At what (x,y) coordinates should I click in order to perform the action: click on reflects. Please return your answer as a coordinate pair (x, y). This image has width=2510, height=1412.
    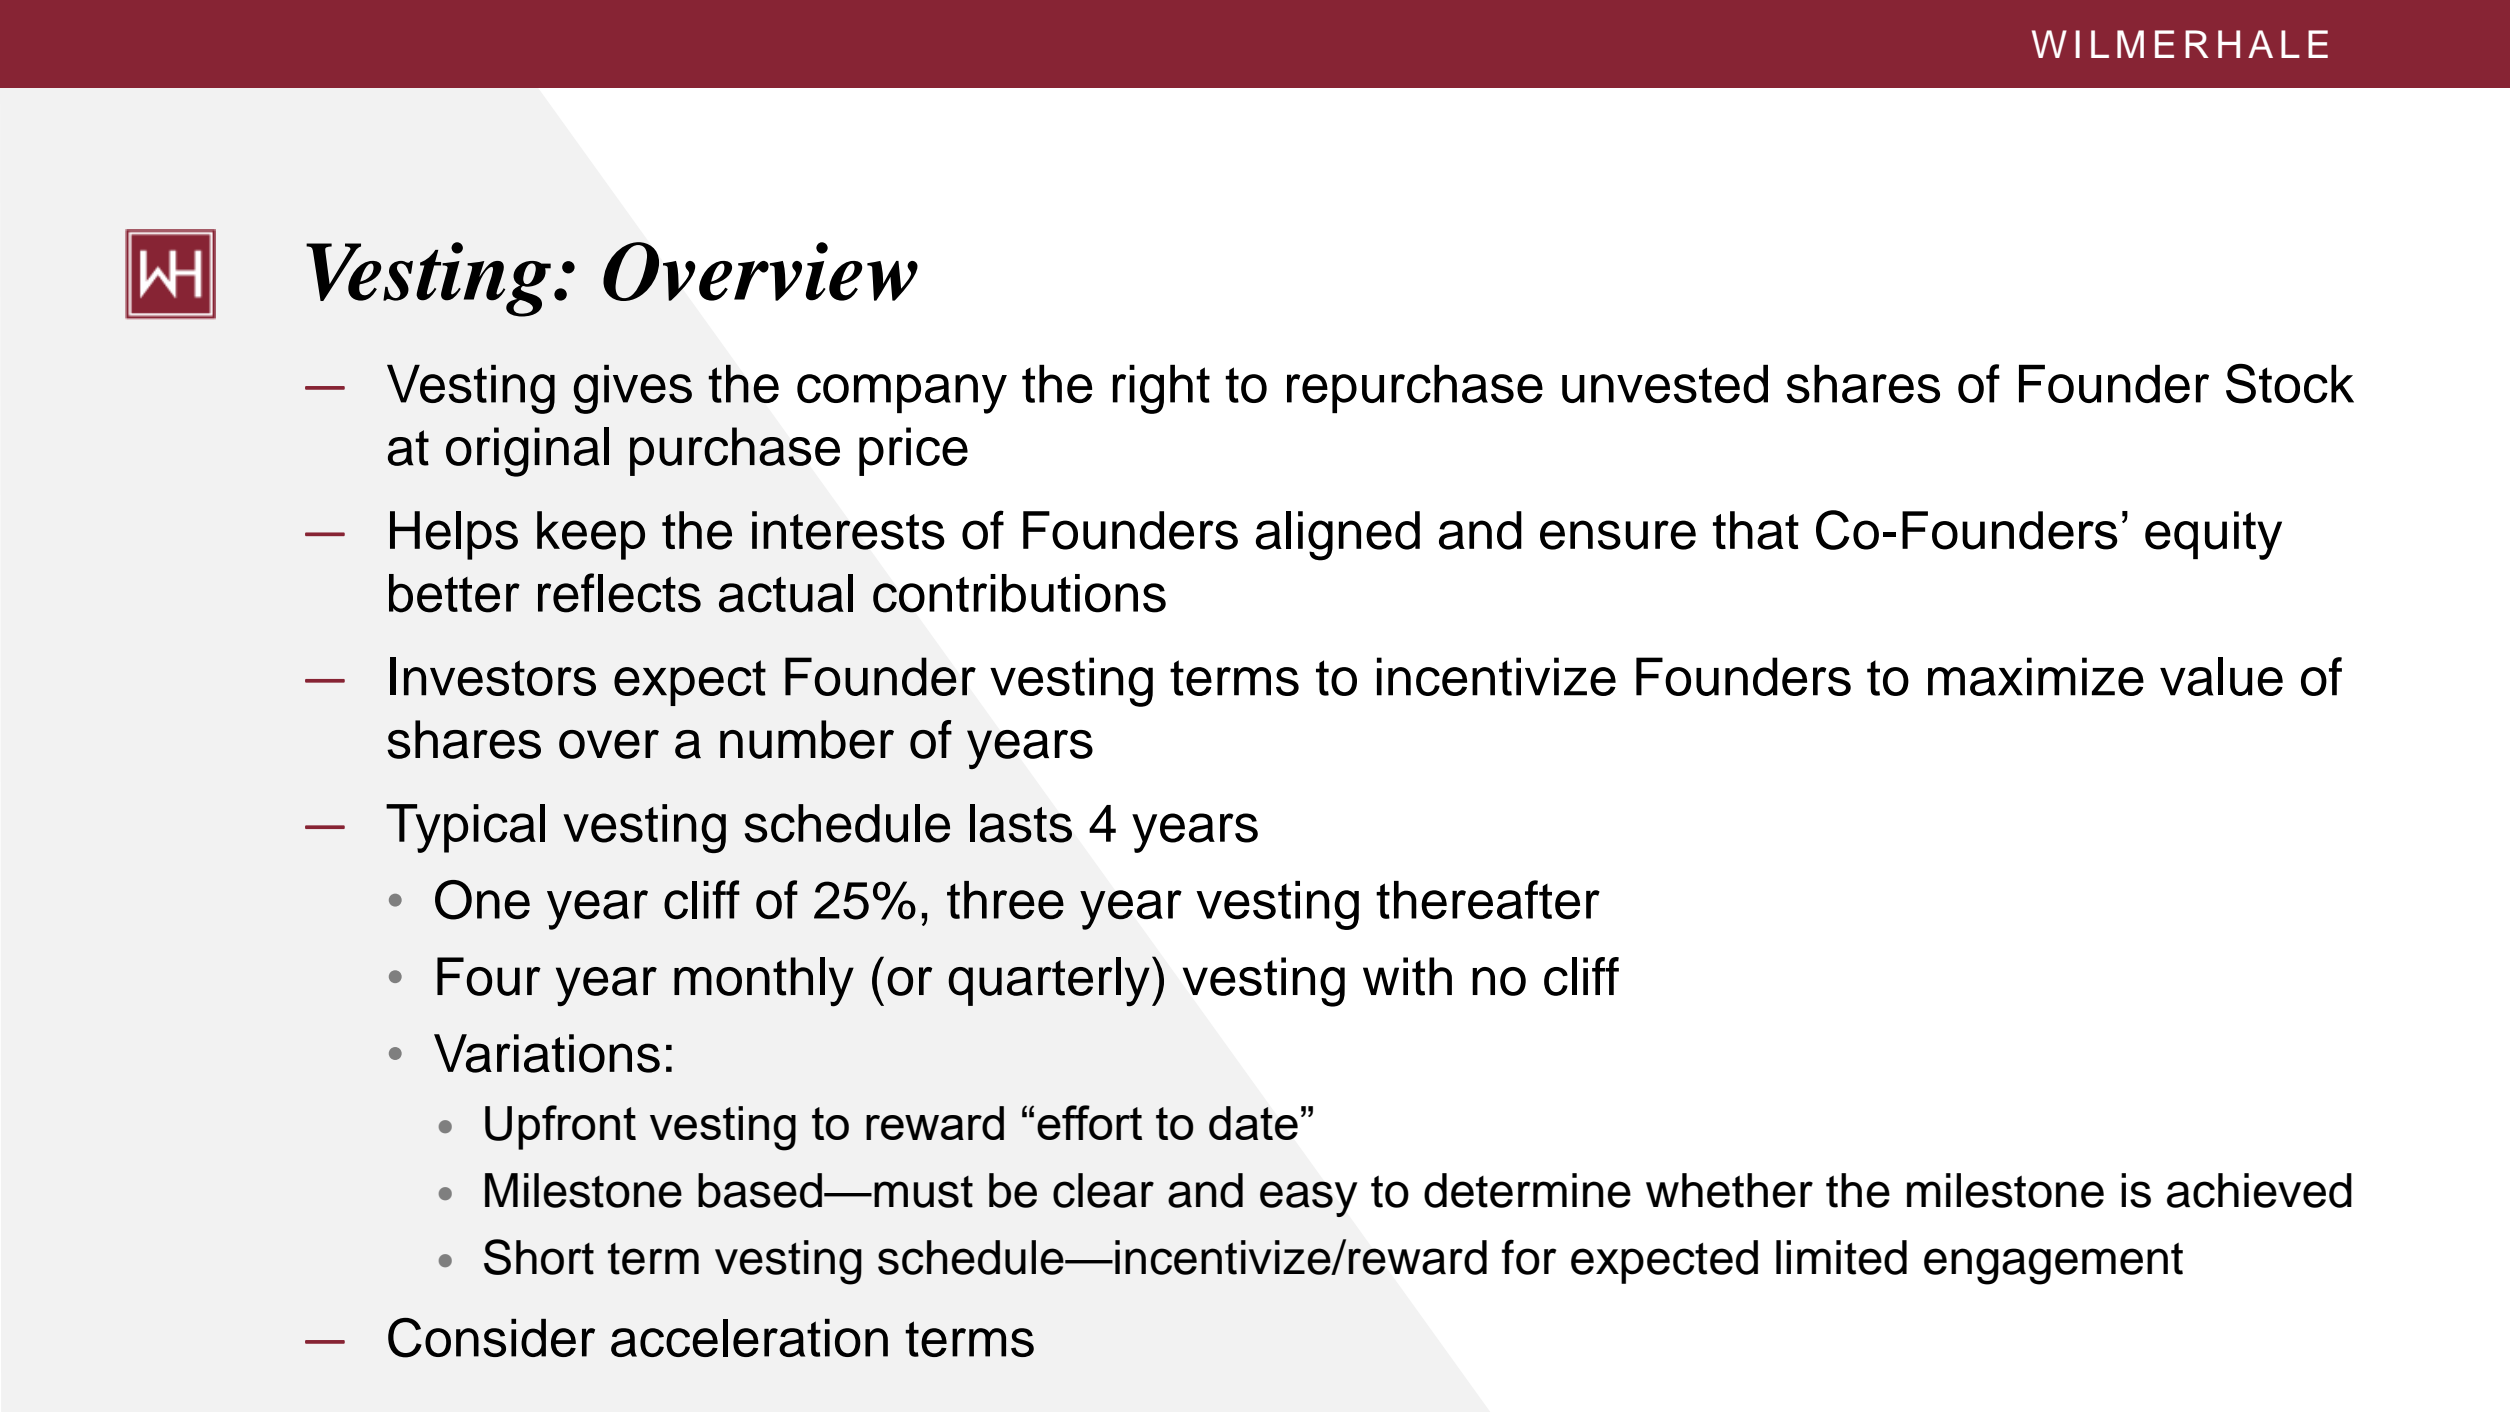
    Looking at the image, I should click on (619, 593).
